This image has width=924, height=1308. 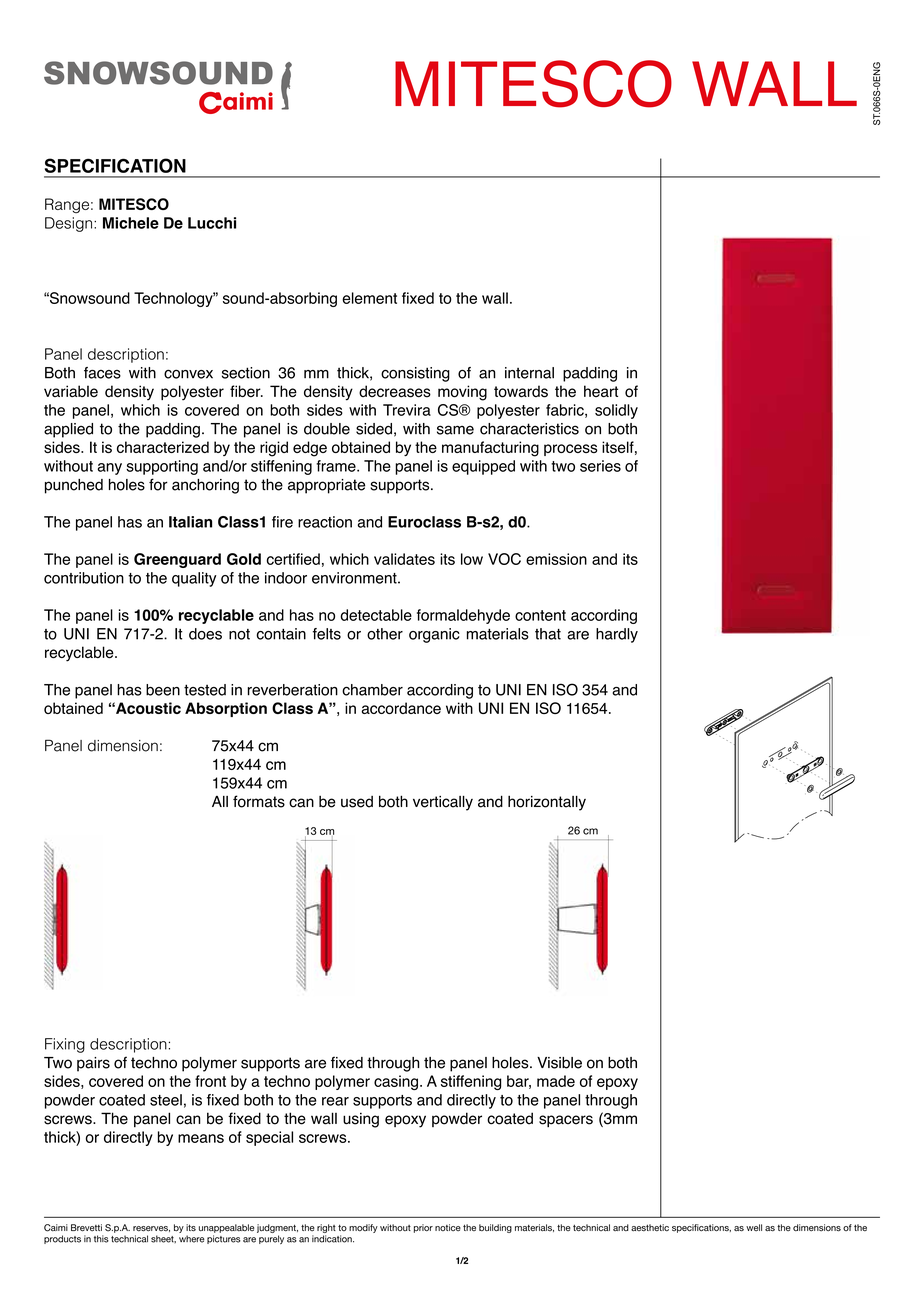 I want to click on this, so click(x=101, y=1239).
